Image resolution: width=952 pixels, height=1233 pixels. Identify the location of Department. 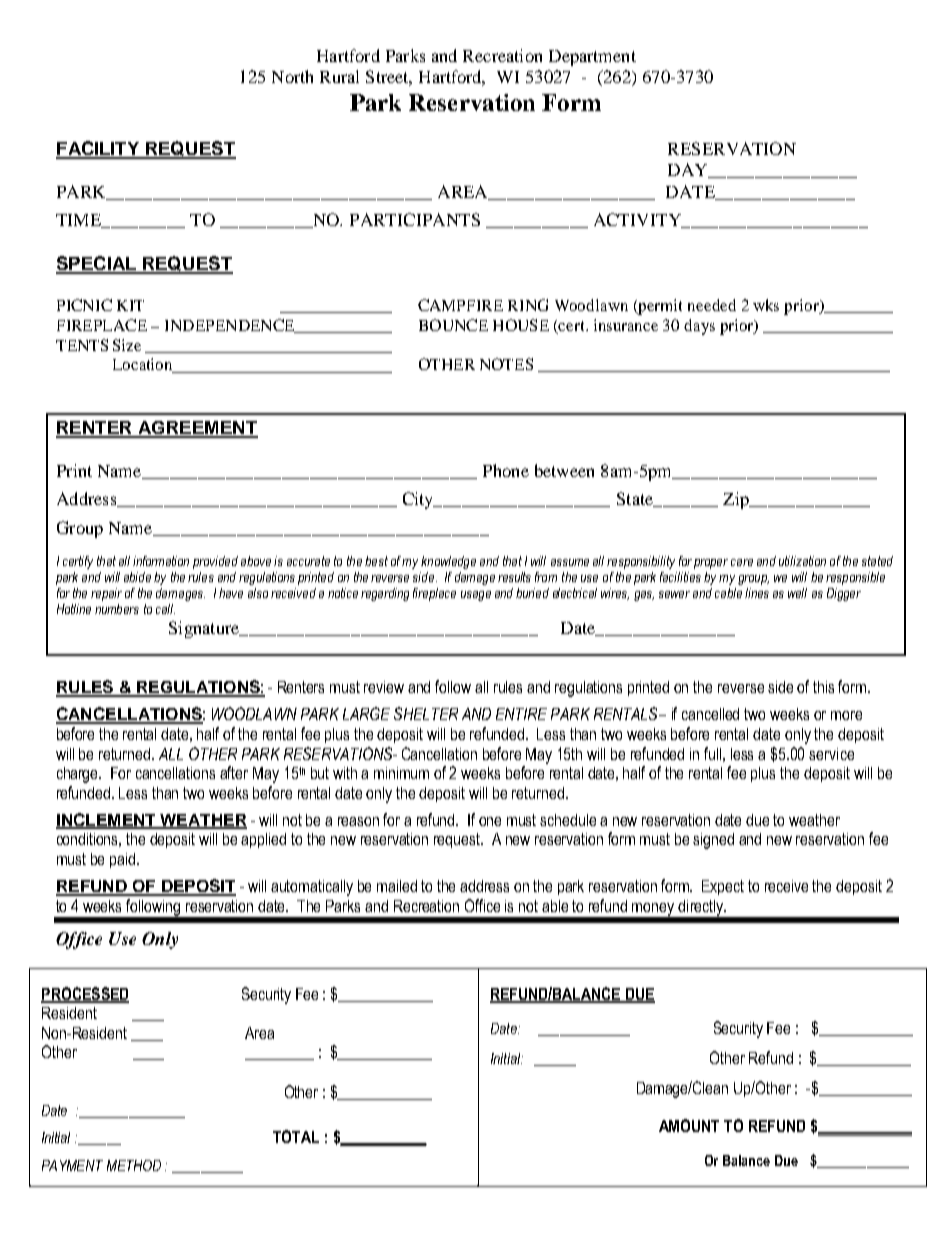
(592, 58).
